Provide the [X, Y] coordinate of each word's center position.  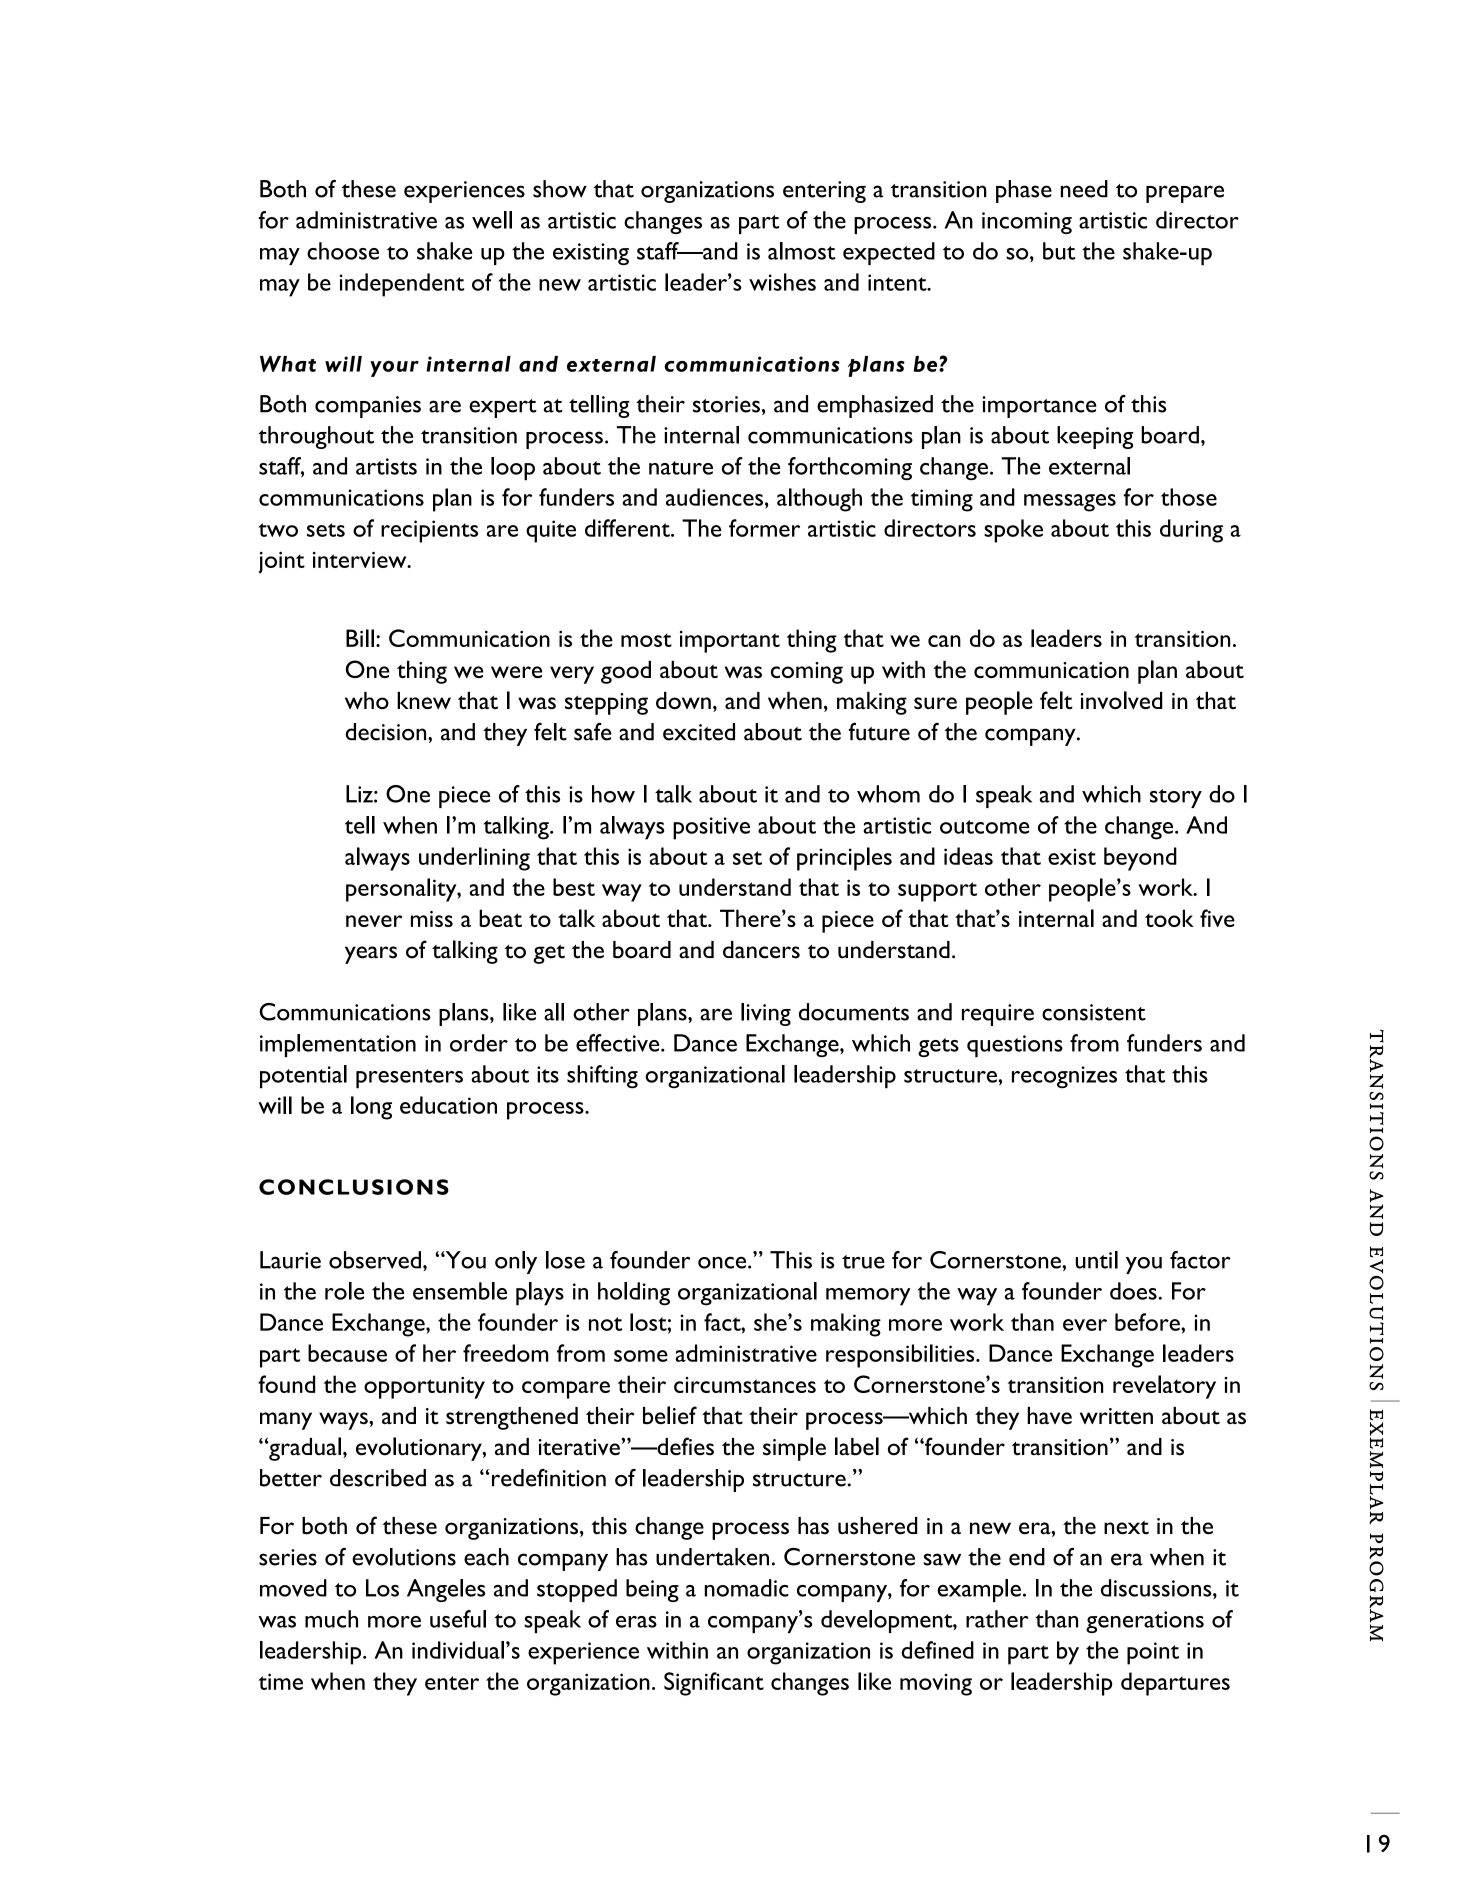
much [331, 1619]
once [723, 1262]
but [1059, 251]
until [1096, 1260]
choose [343, 251]
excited [699, 732]
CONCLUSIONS [354, 1187]
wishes [782, 282]
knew [424, 700]
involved [1121, 700]
